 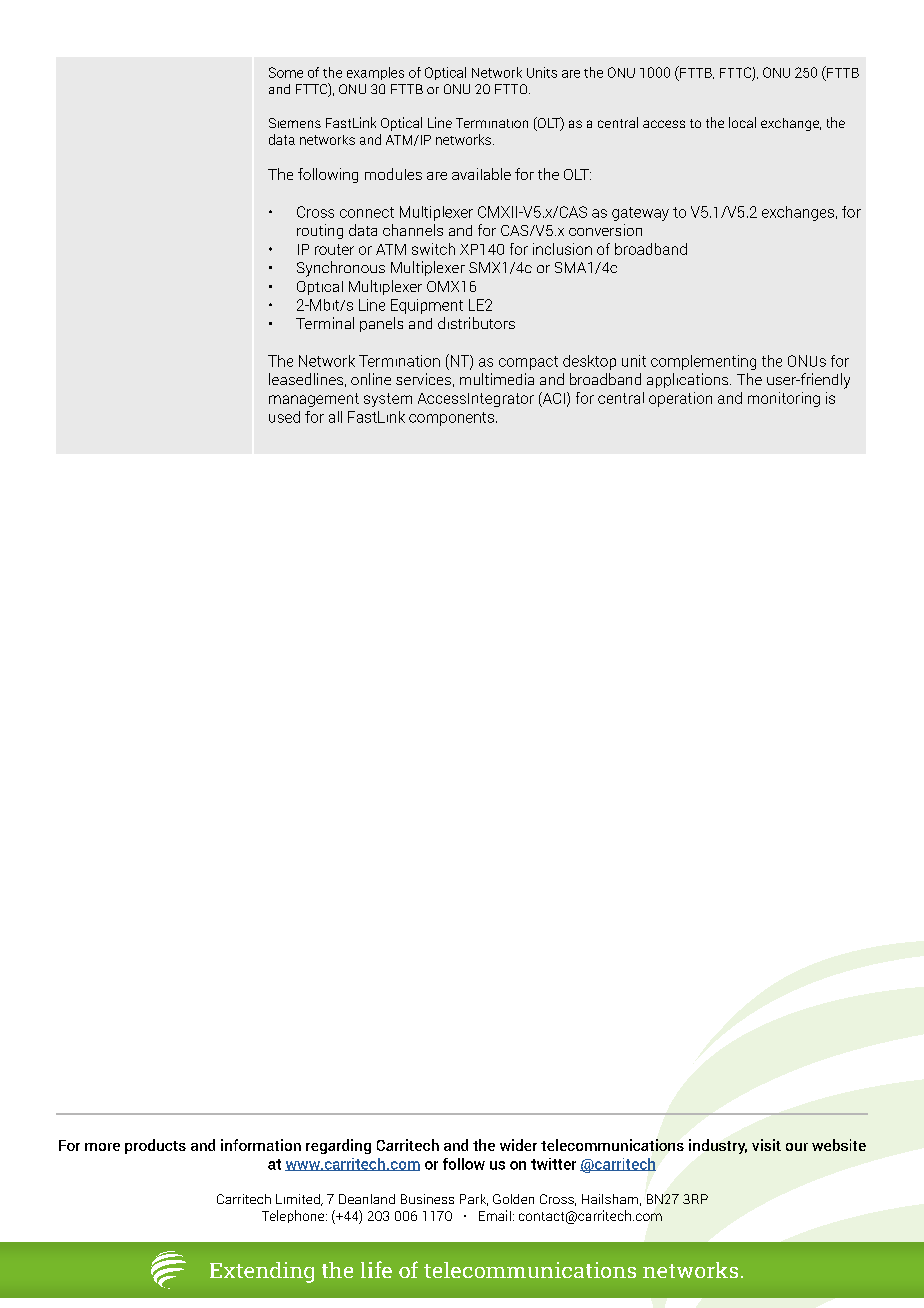 What do you see at coordinates (518, 1145) in the image?
I see `wider` at bounding box center [518, 1145].
